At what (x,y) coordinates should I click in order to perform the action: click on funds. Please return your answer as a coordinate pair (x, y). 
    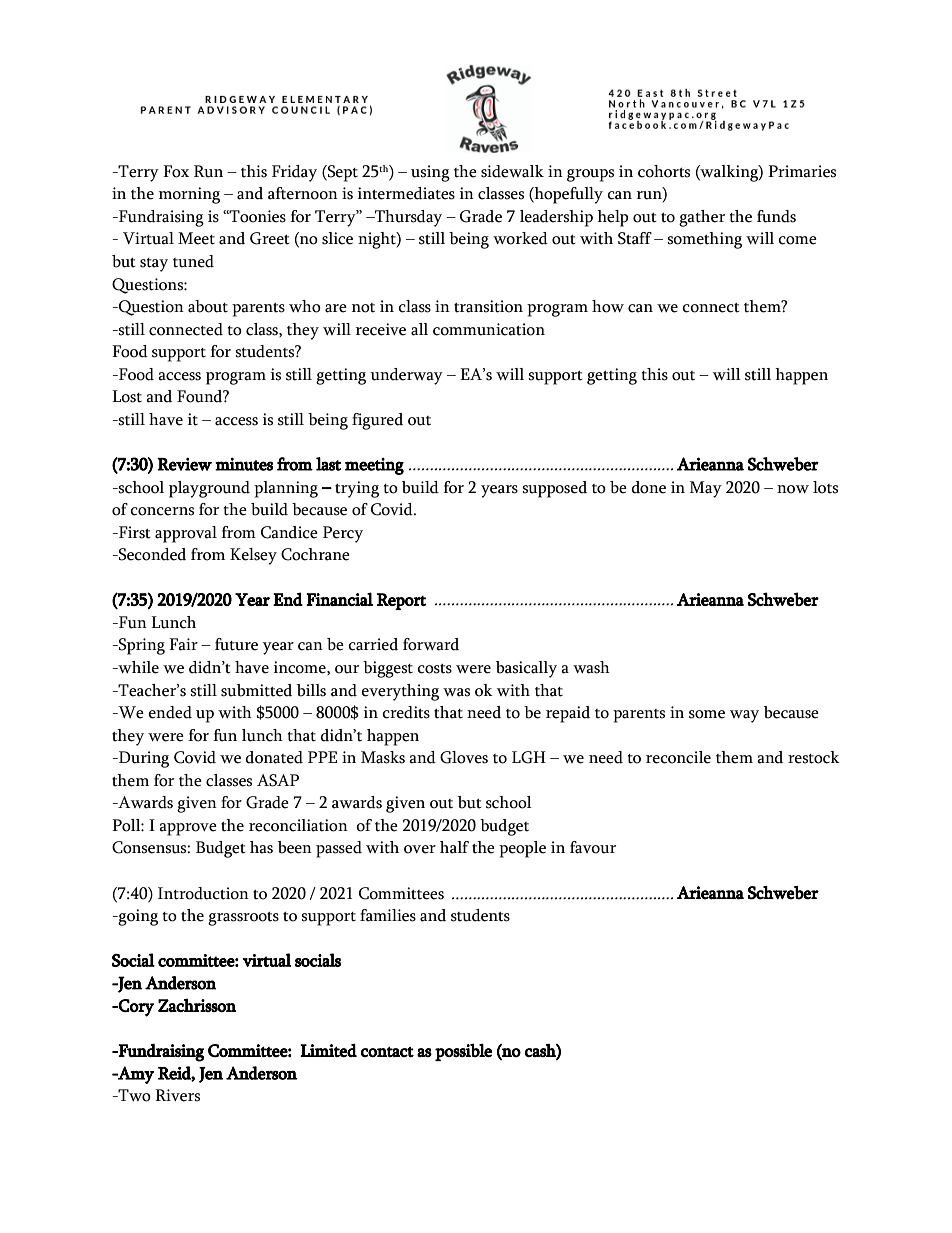
    Looking at the image, I should click on (776, 216).
